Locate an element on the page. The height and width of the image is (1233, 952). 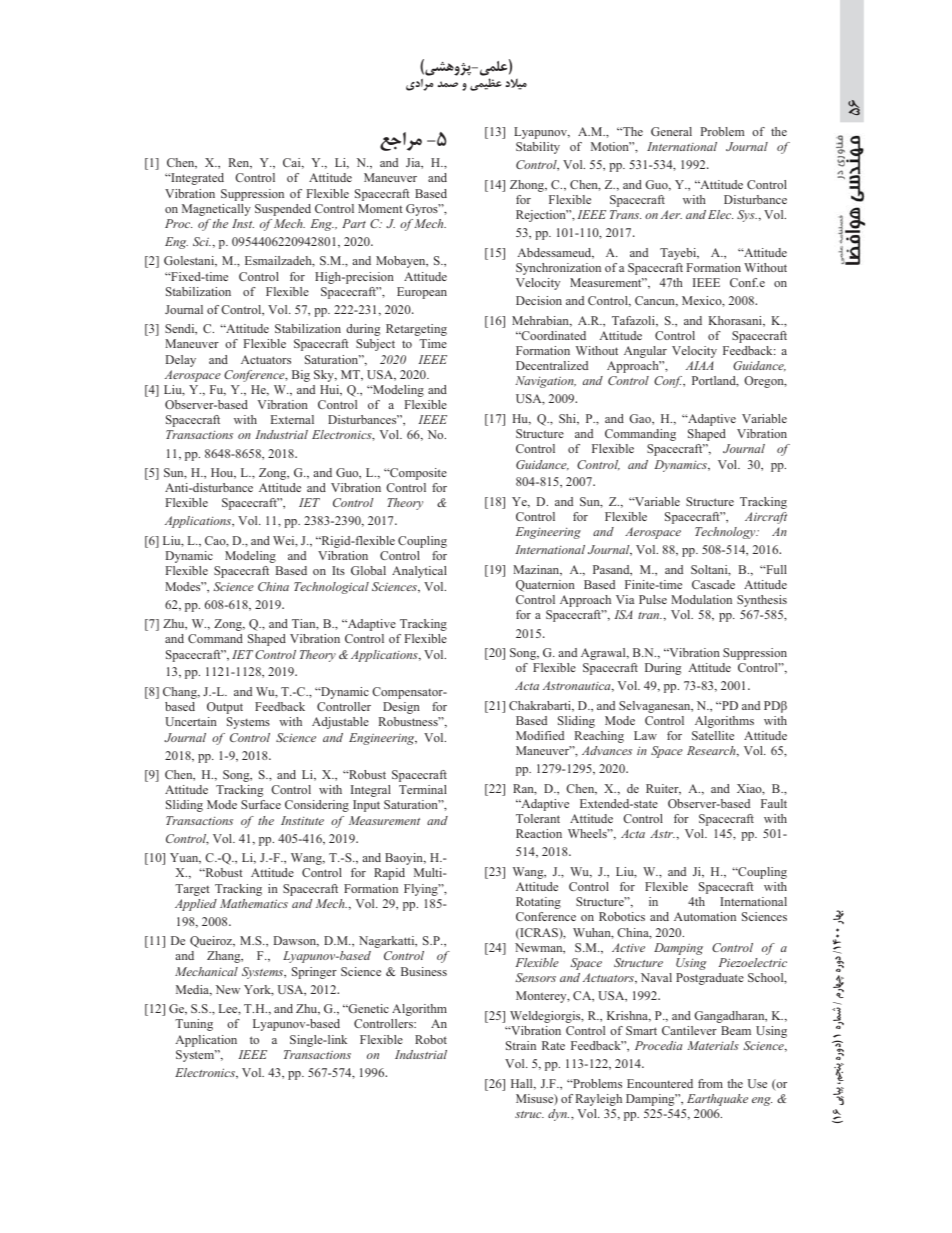
Cai is located at coordinates (293, 163).
